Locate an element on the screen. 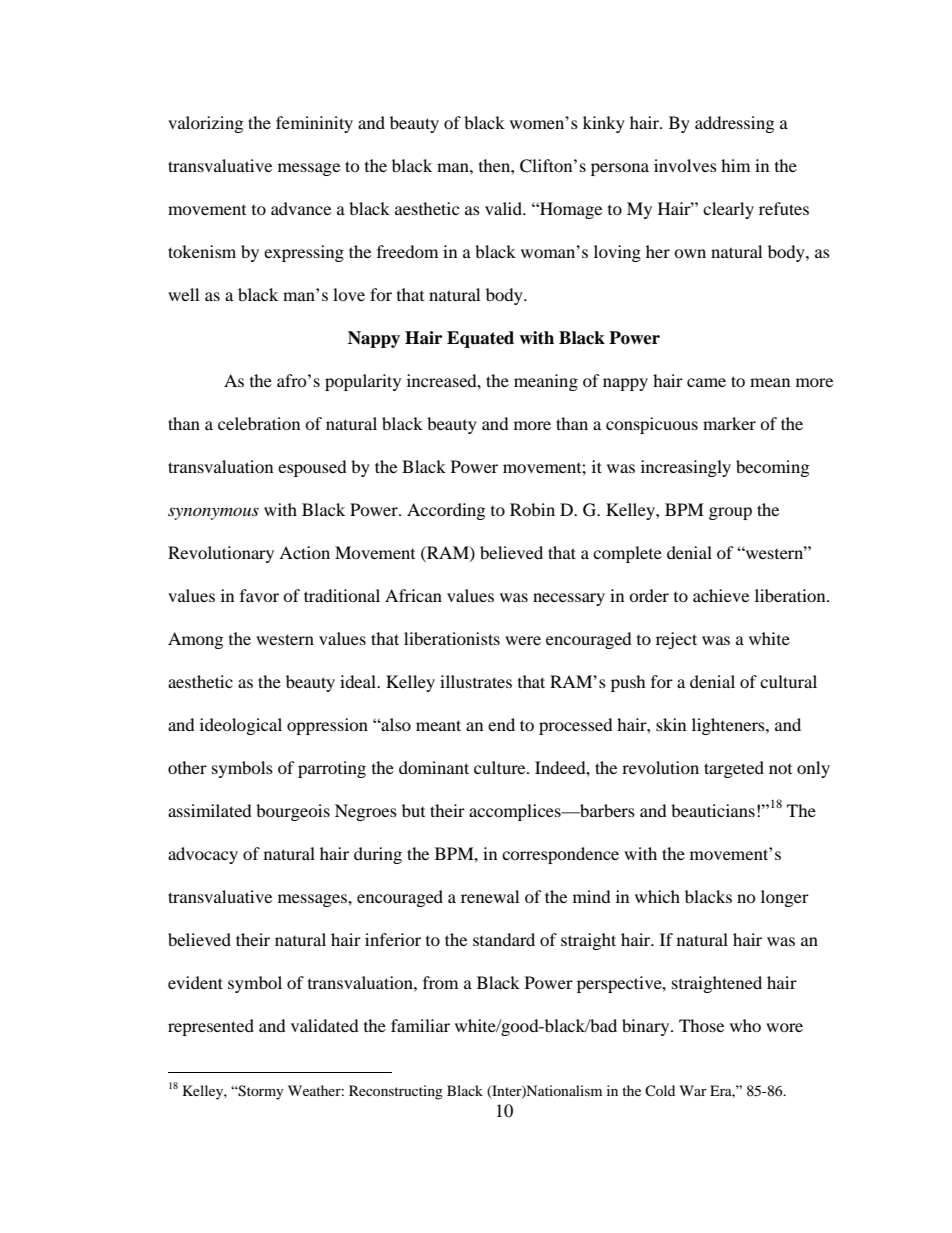 The image size is (952, 1233). Homage is located at coordinates (570, 210).
